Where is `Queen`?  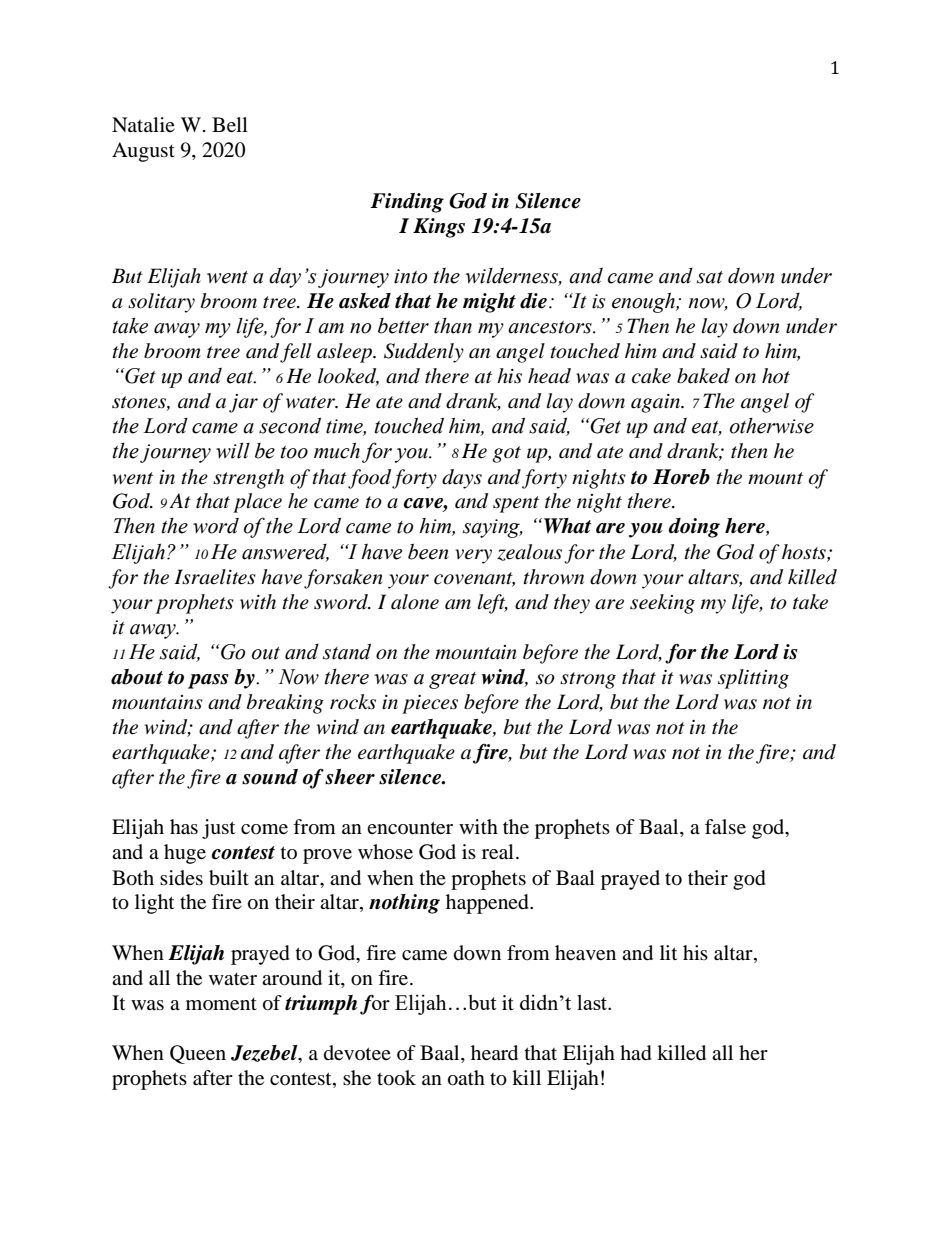
Queen is located at coordinates (198, 1054).
